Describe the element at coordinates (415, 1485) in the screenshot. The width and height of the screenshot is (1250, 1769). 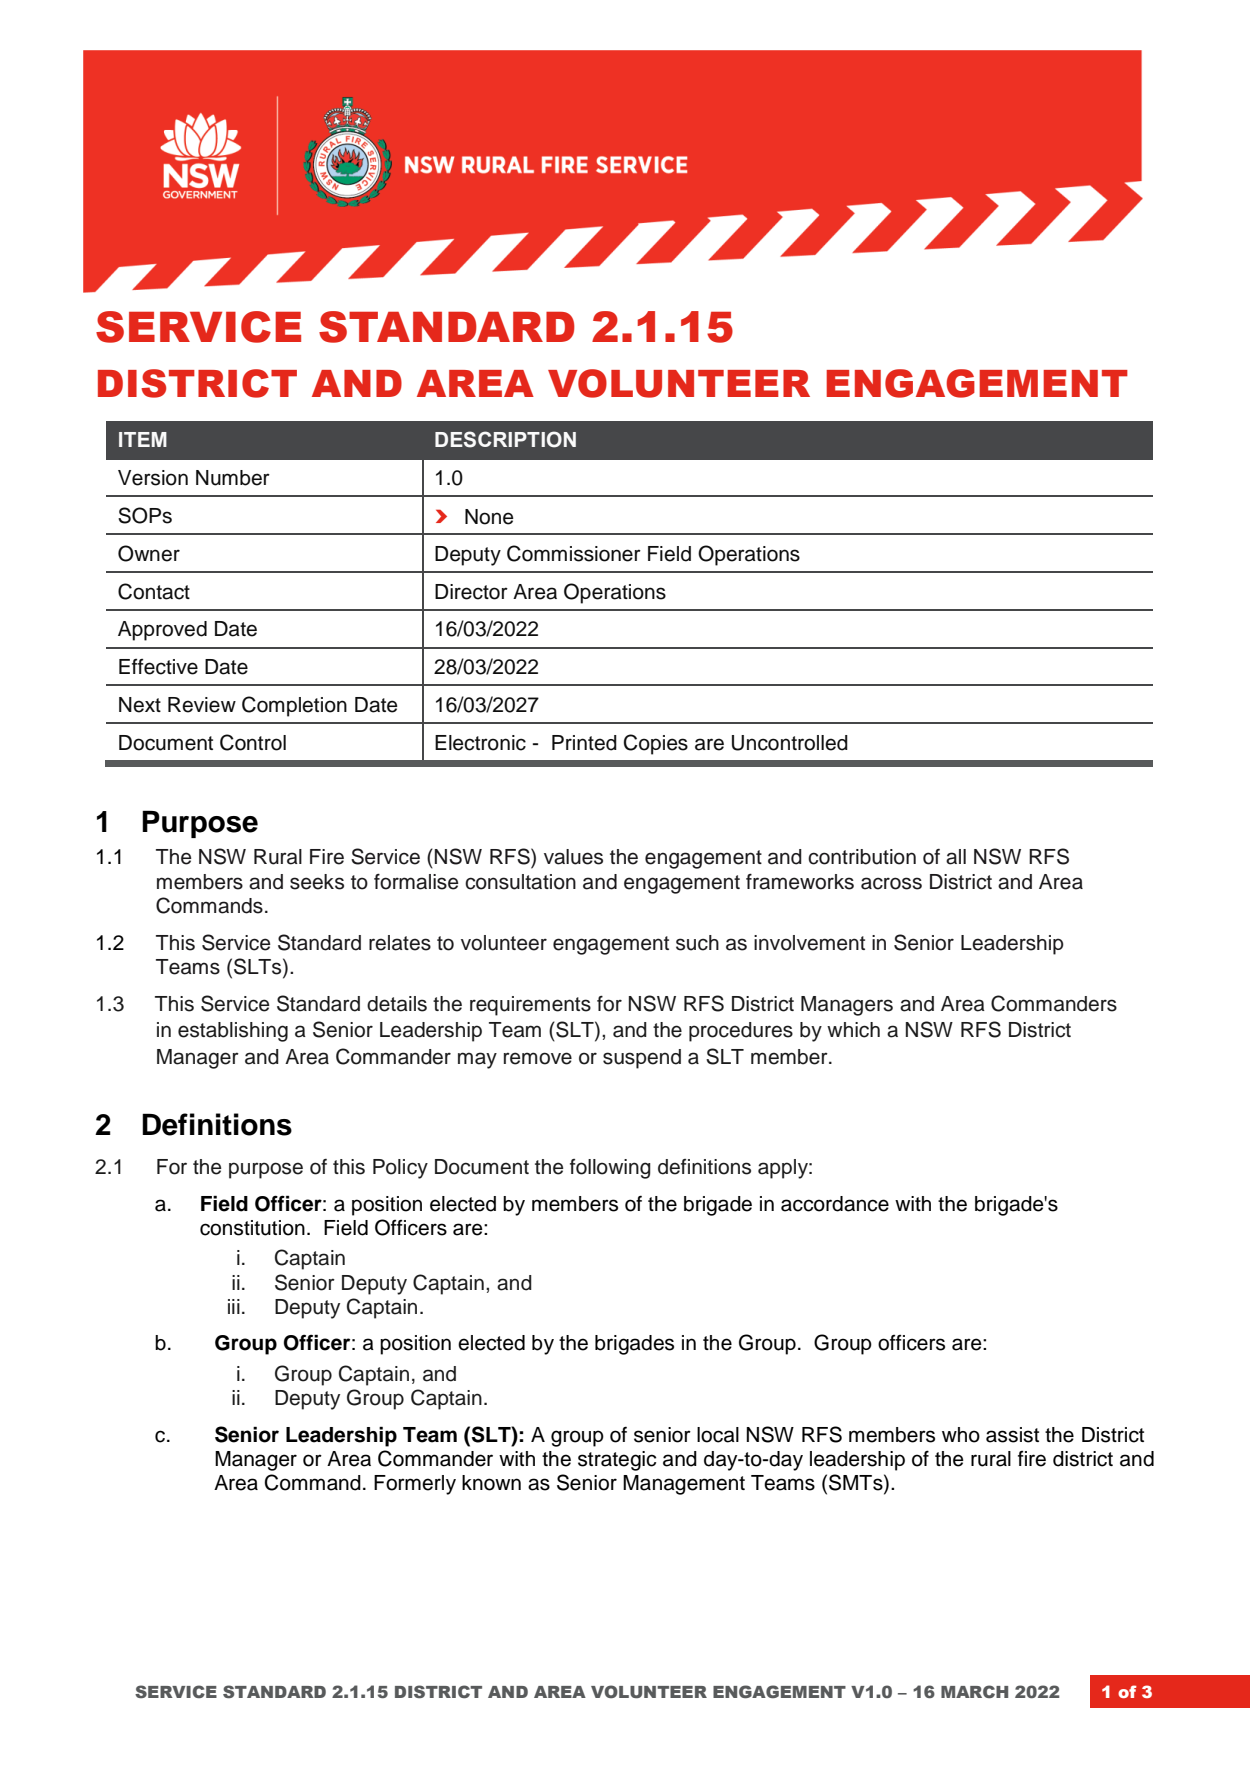
I see `Formerly` at that location.
